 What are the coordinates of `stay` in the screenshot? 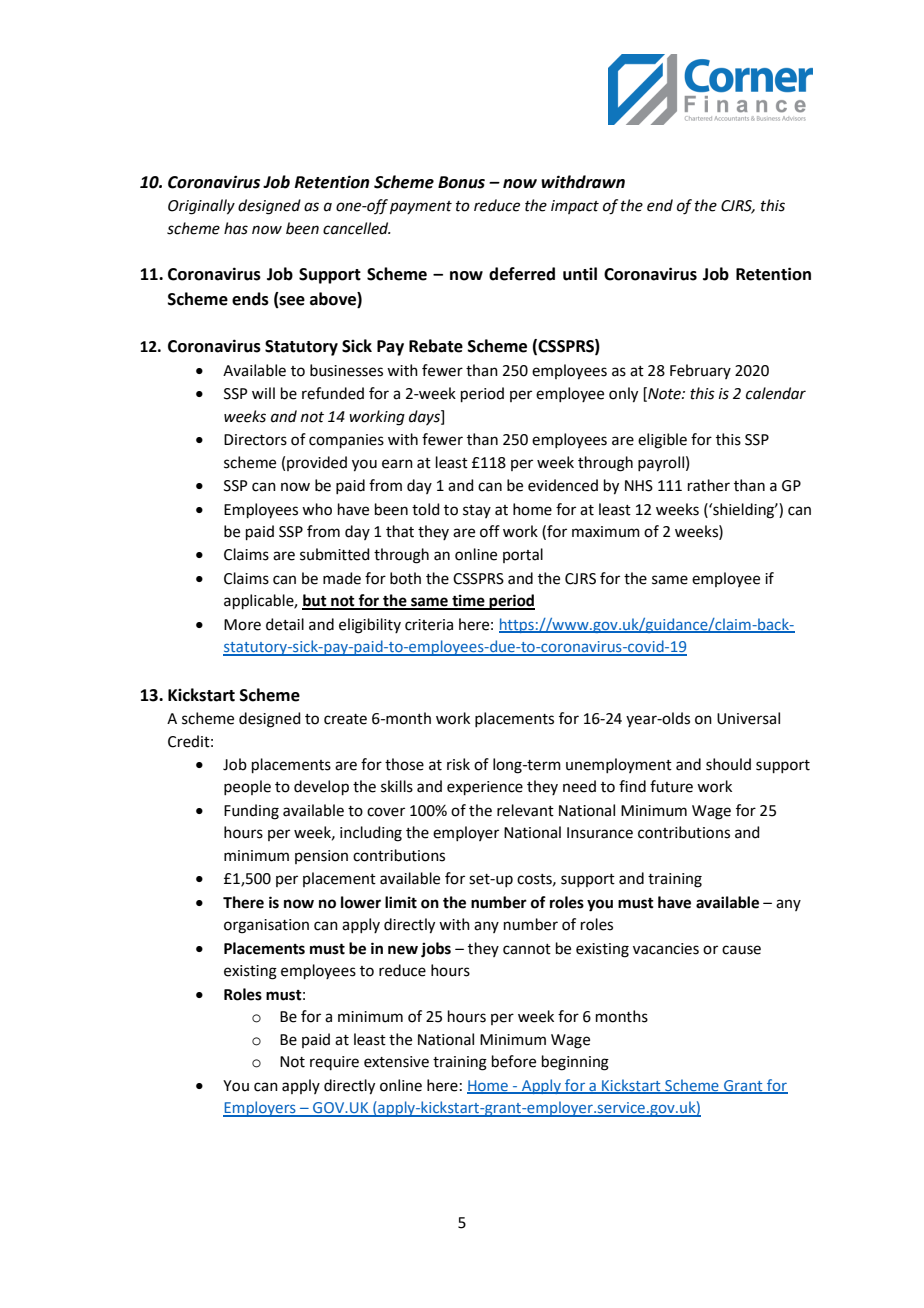 It's located at (477, 511).
